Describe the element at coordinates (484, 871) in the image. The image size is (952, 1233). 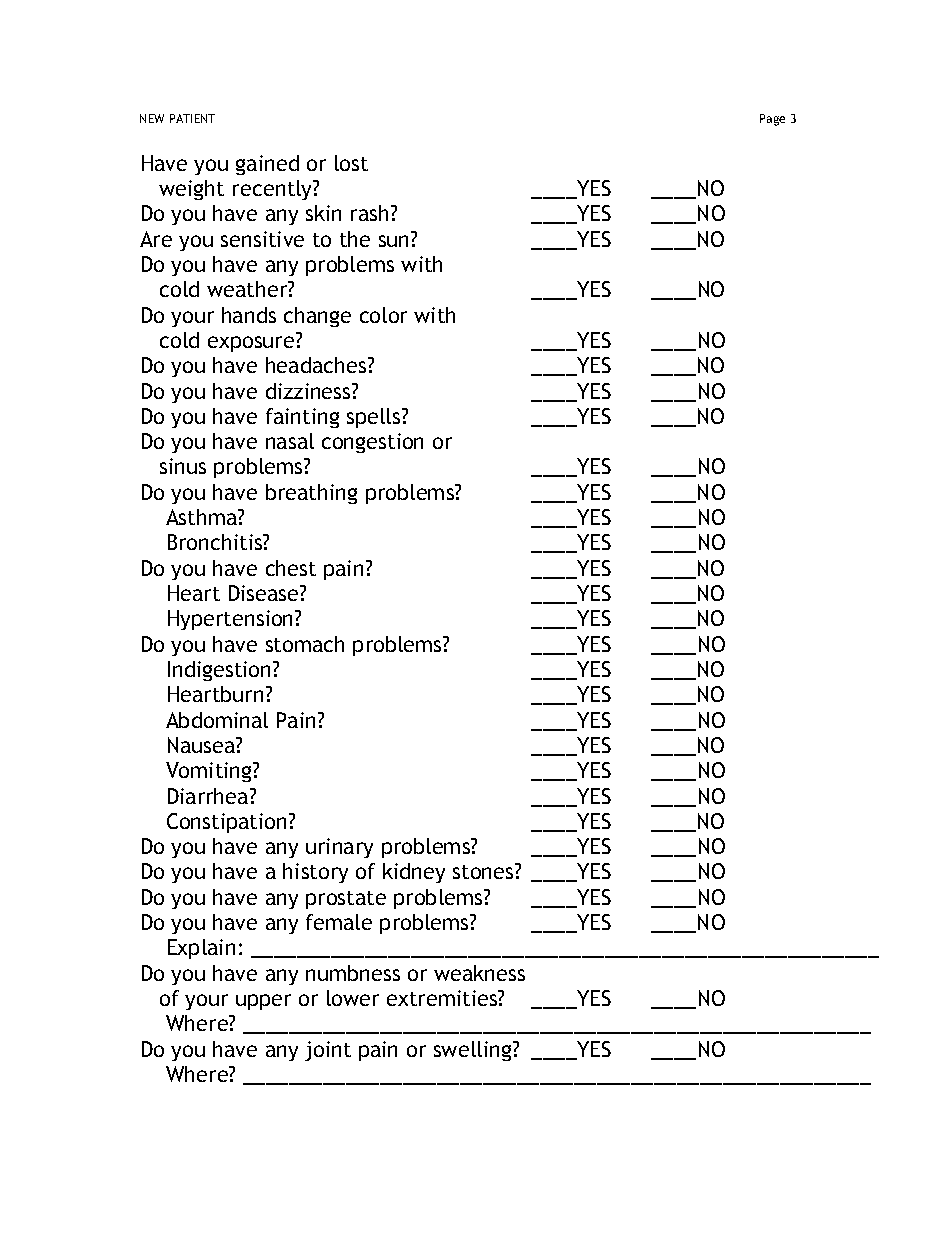
I see `stones` at that location.
